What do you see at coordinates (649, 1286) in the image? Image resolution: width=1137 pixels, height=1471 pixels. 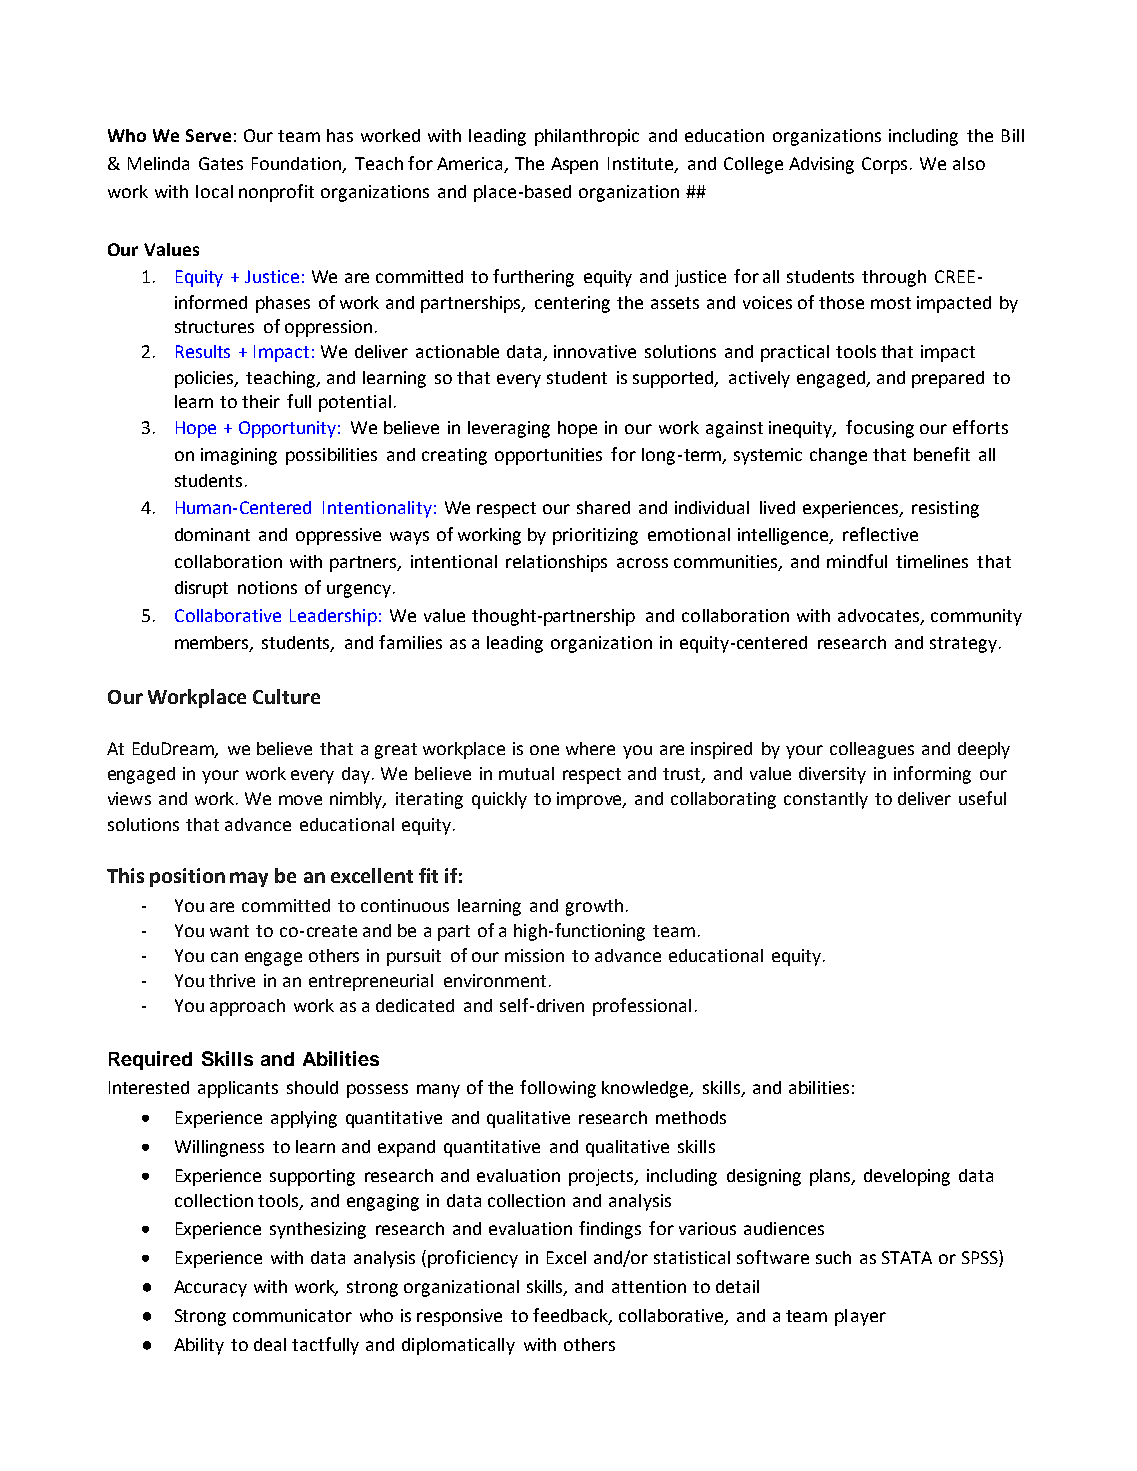 I see `attention` at bounding box center [649, 1286].
